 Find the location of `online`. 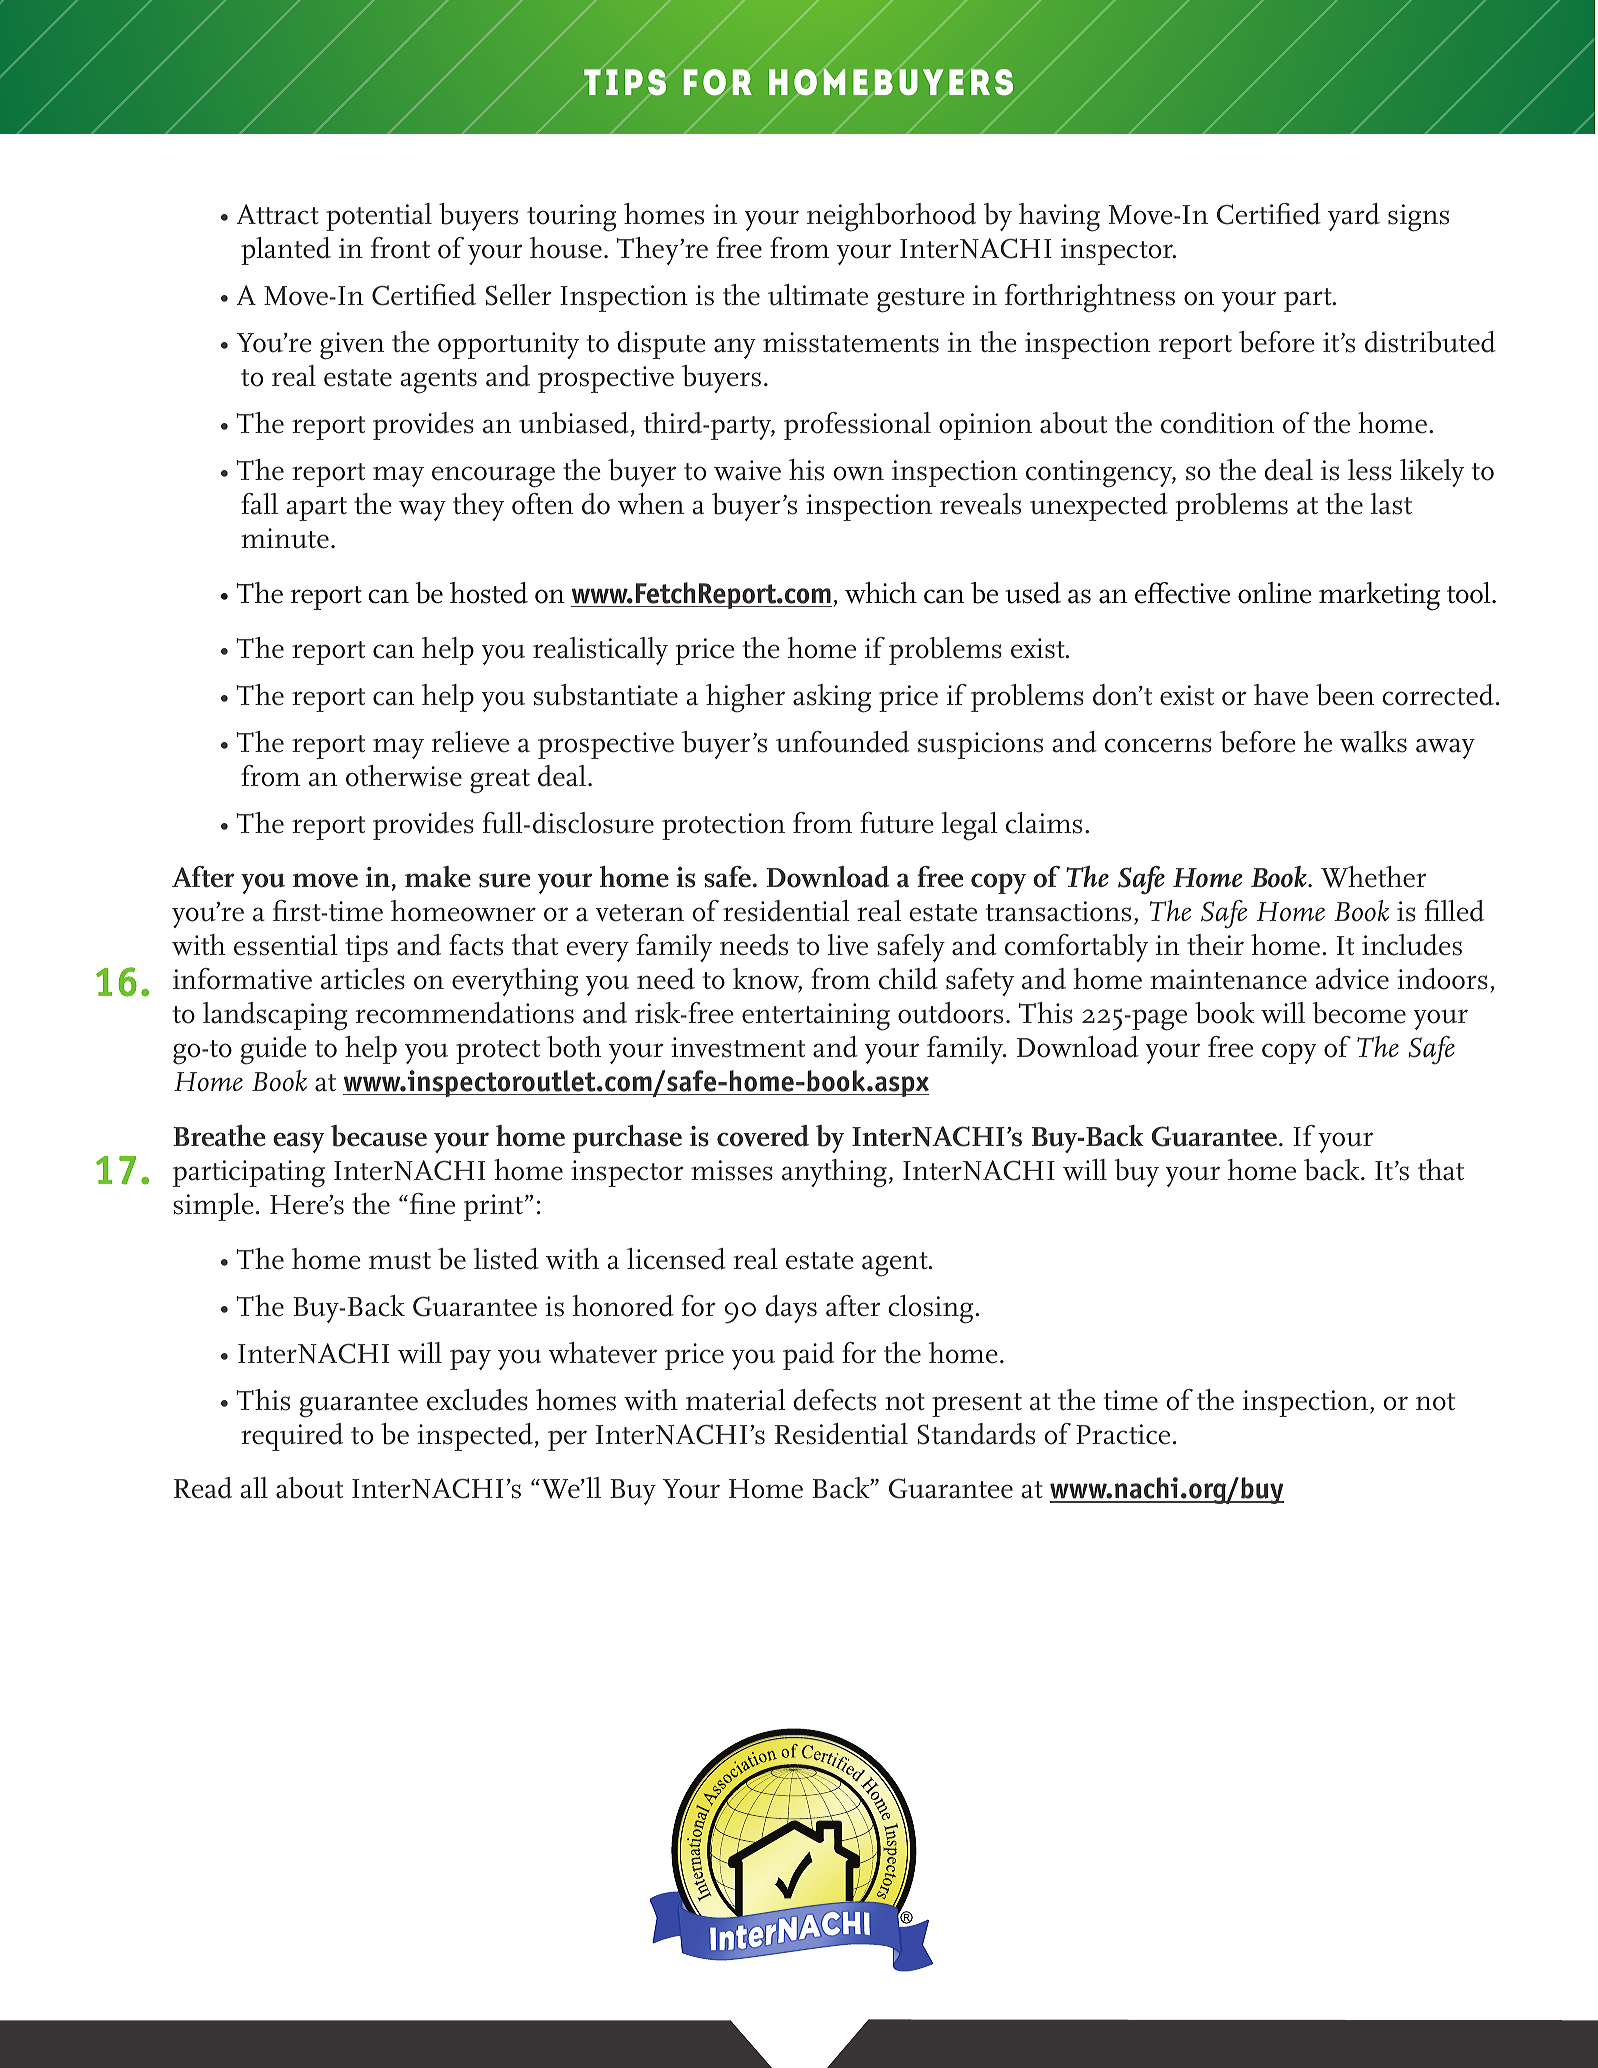

online is located at coordinates (1275, 593).
